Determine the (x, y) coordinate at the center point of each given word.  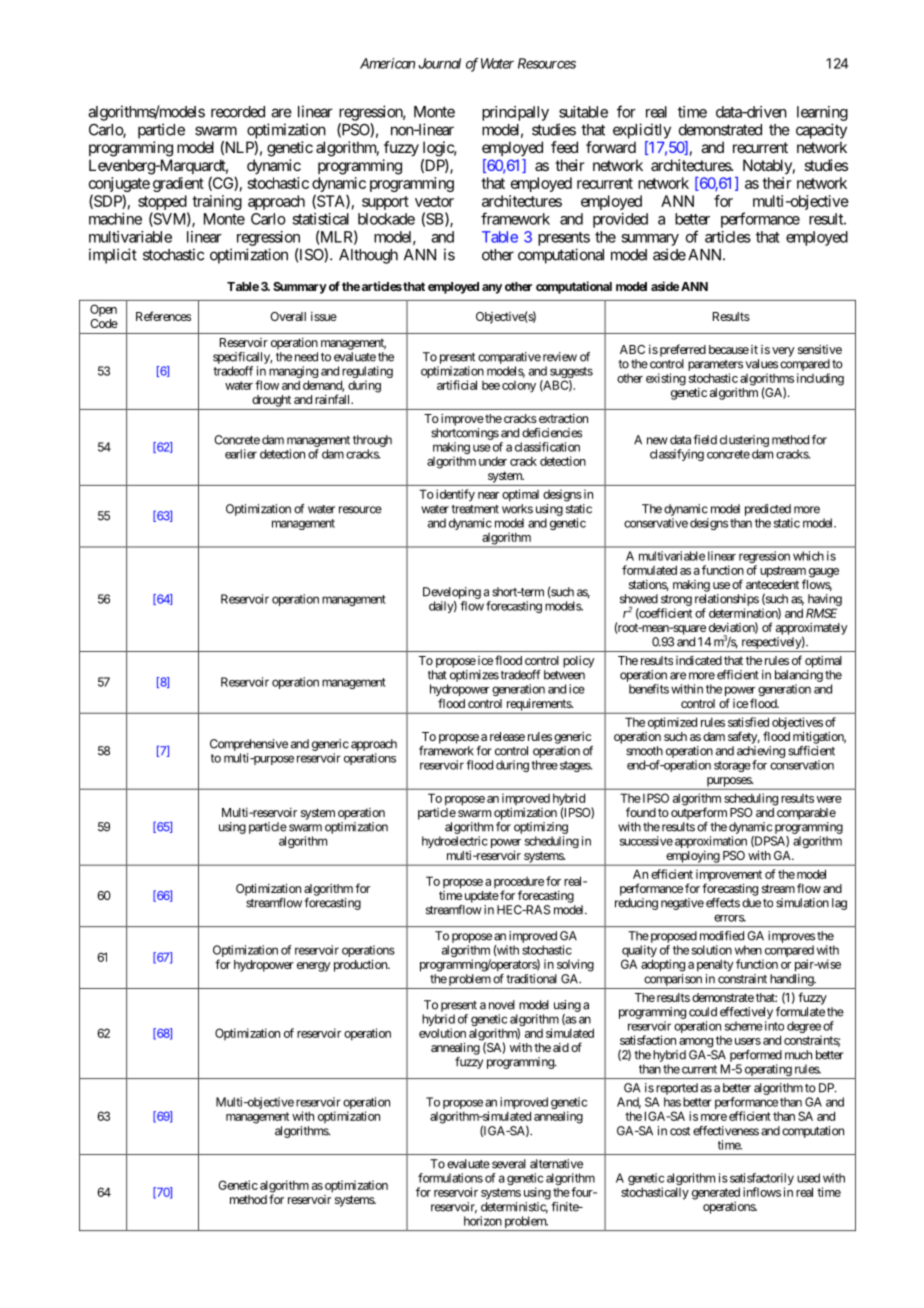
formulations (450, 1178)
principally (515, 113)
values (762, 364)
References (163, 316)
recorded (238, 112)
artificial (457, 385)
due (751, 903)
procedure (519, 884)
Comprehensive (249, 745)
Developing (452, 593)
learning (822, 113)
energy (313, 967)
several (509, 1164)
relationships (727, 601)
